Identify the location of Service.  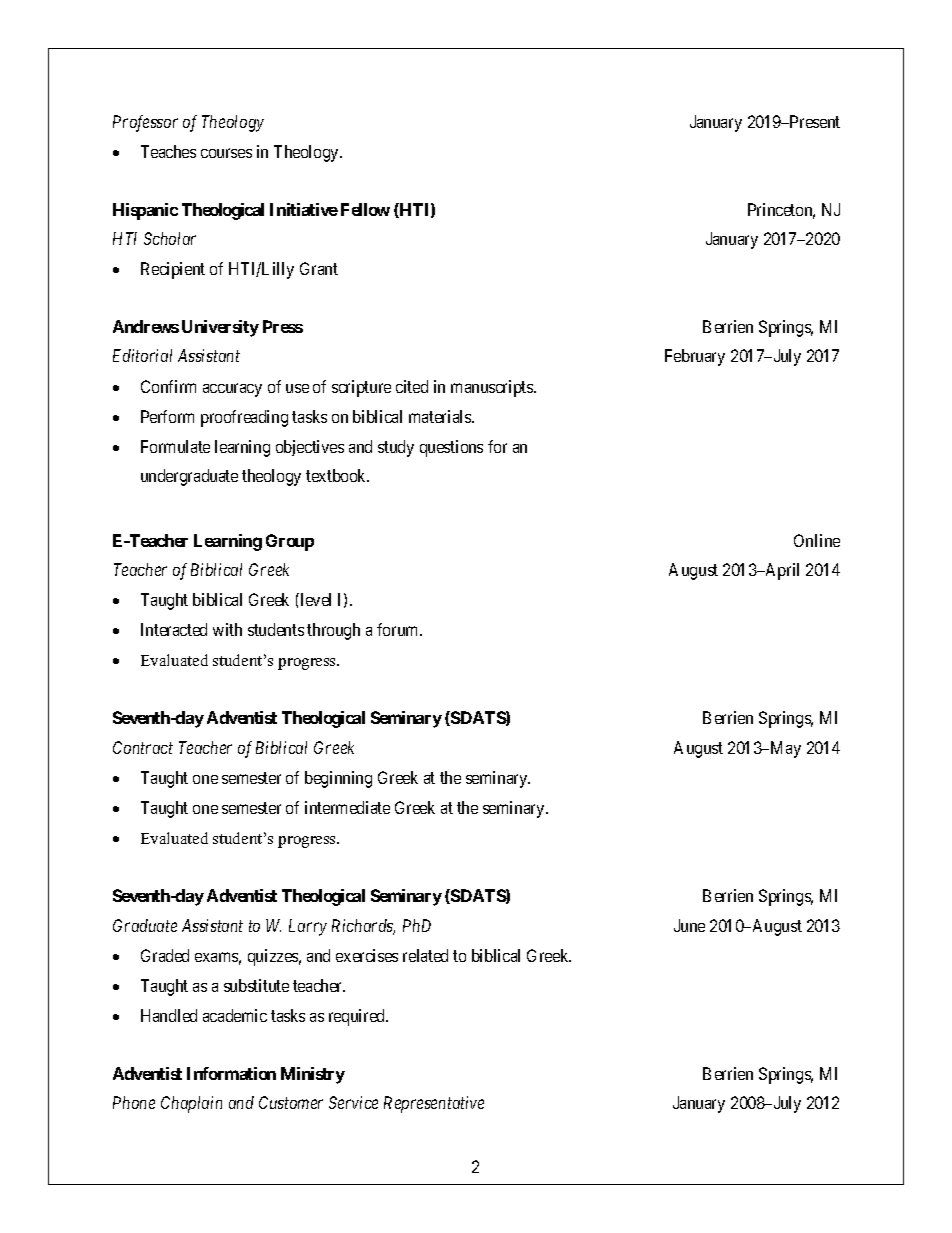
(353, 1102).
